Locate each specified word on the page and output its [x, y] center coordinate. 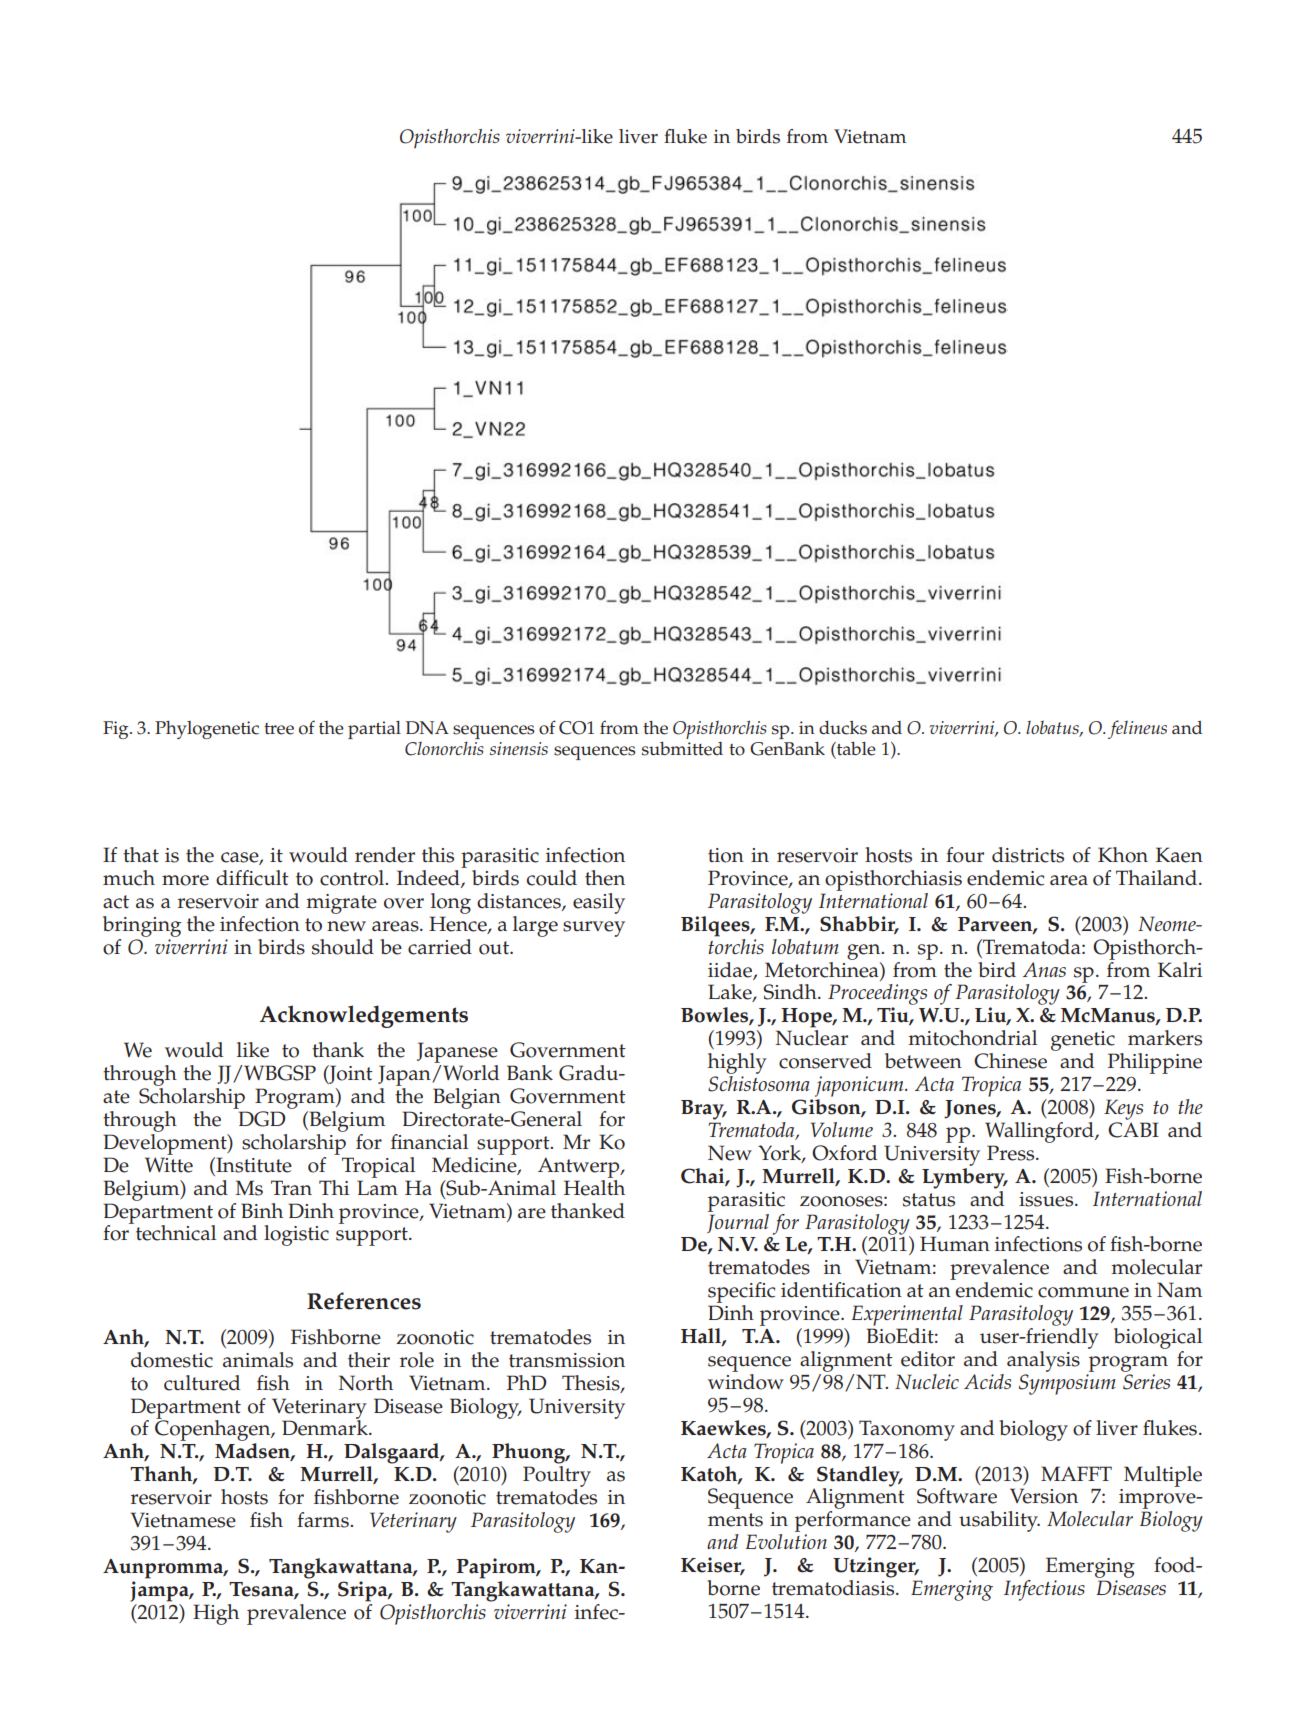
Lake [731, 993]
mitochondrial [972, 1038]
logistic [296, 1235]
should [343, 947]
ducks [843, 728]
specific [741, 1294]
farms [324, 1520]
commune [1083, 1292]
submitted [682, 749]
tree [279, 729]
